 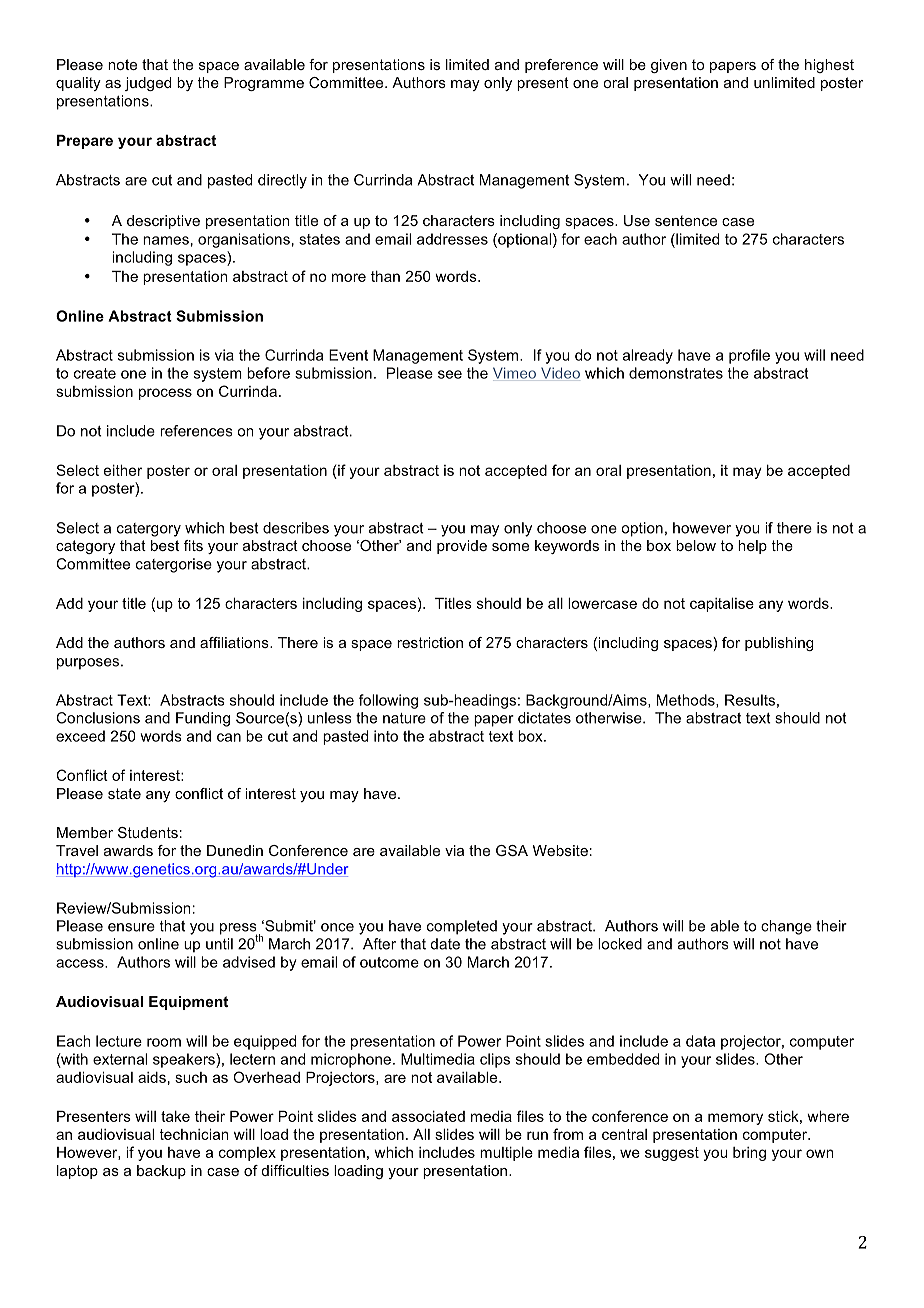 What do you see at coordinates (786, 927) in the image?
I see `change` at bounding box center [786, 927].
